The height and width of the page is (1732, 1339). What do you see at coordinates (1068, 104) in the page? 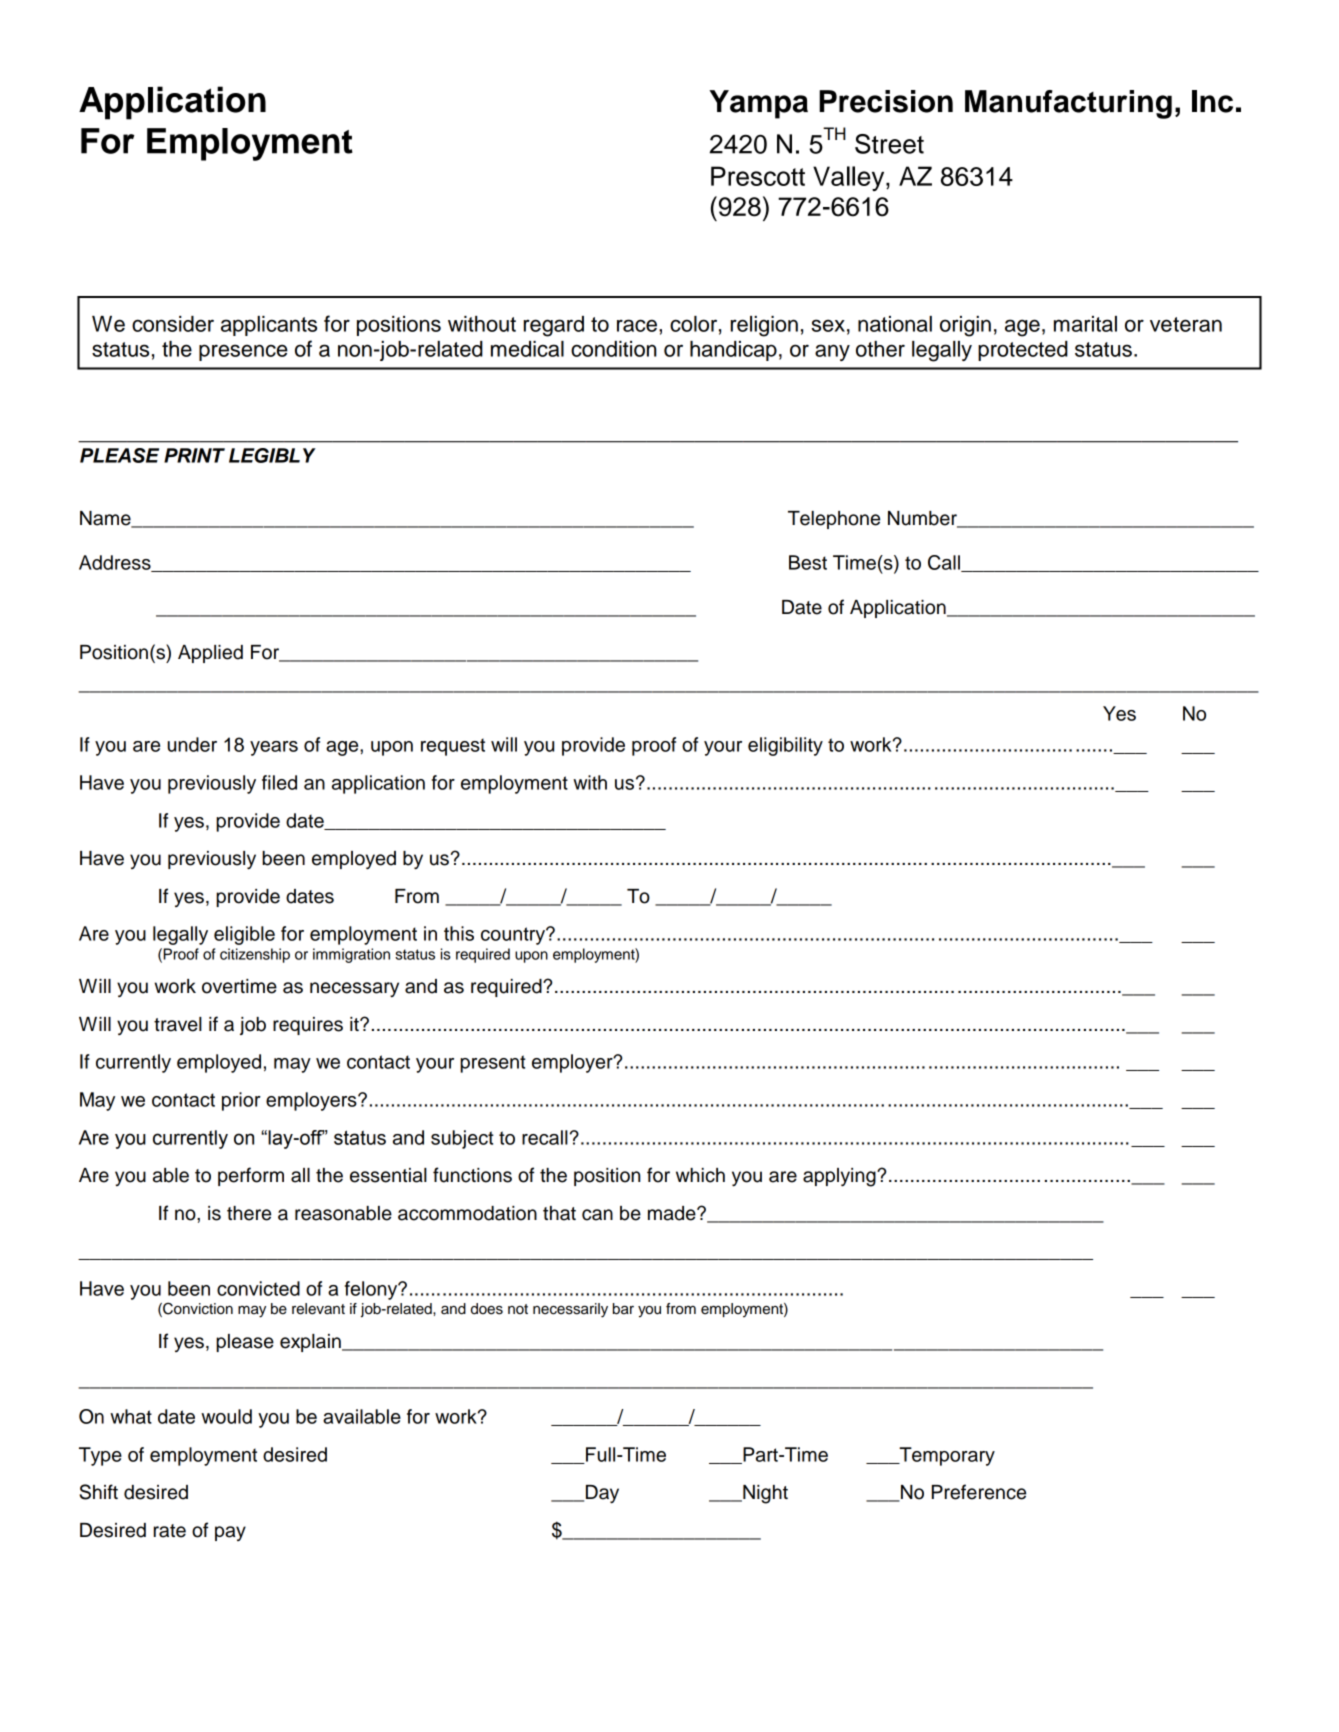
I see `Manufacturing` at bounding box center [1068, 104].
